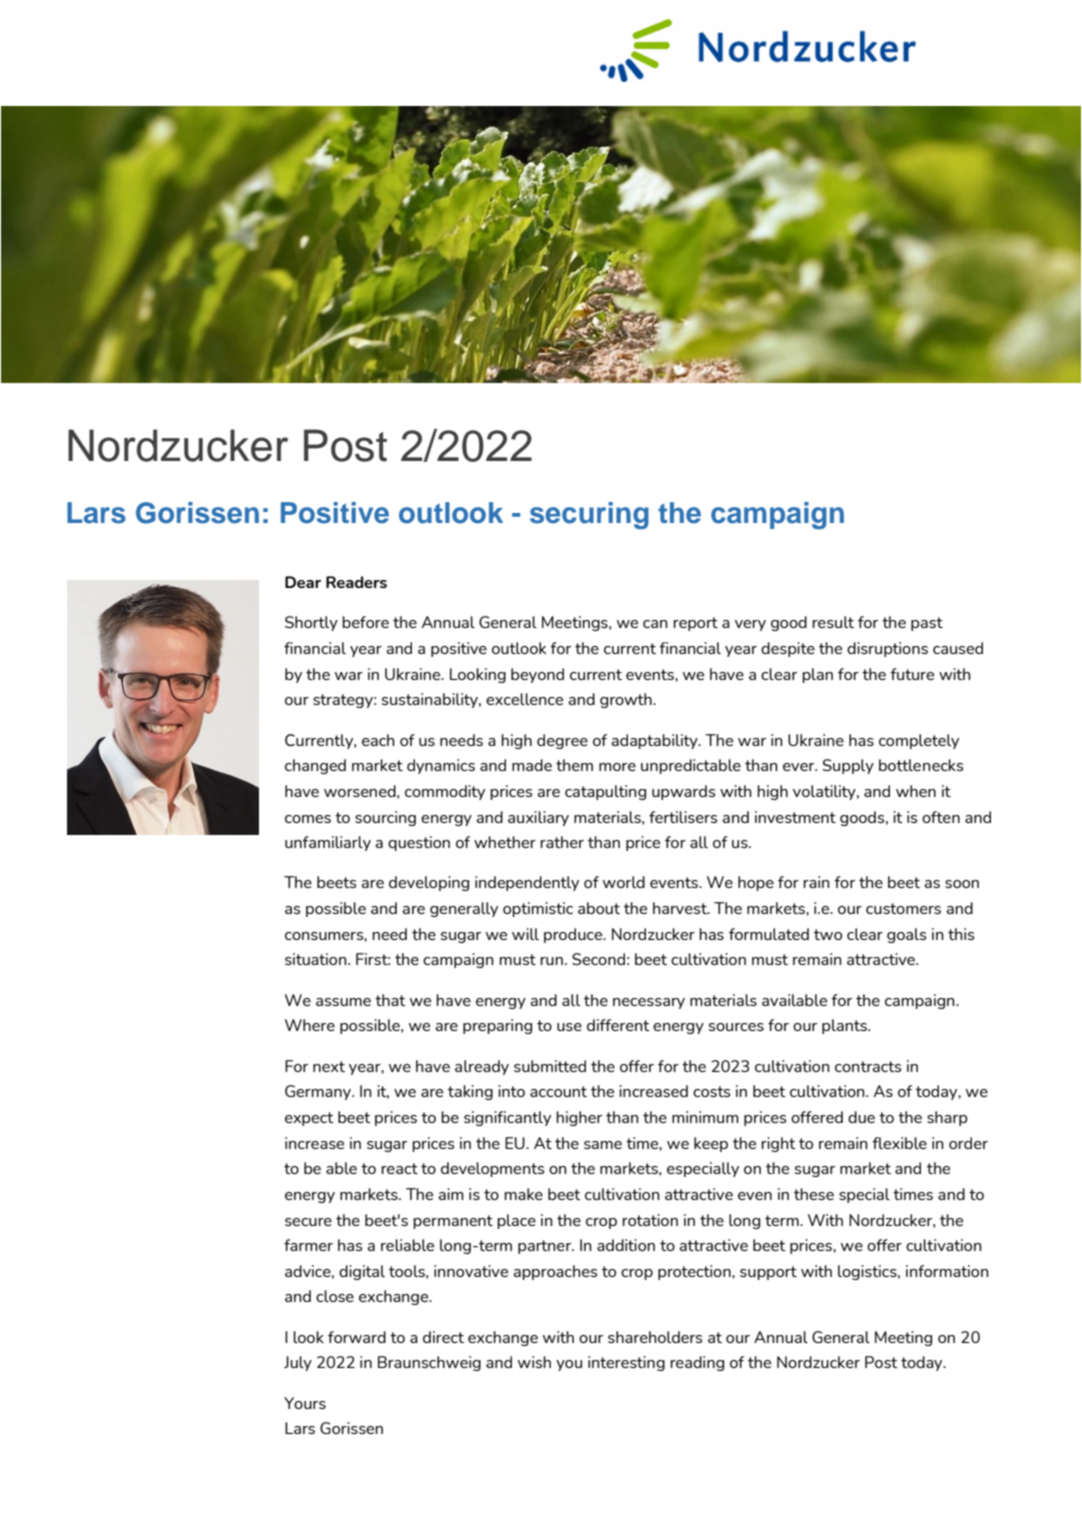  I want to click on goals, so click(906, 935).
